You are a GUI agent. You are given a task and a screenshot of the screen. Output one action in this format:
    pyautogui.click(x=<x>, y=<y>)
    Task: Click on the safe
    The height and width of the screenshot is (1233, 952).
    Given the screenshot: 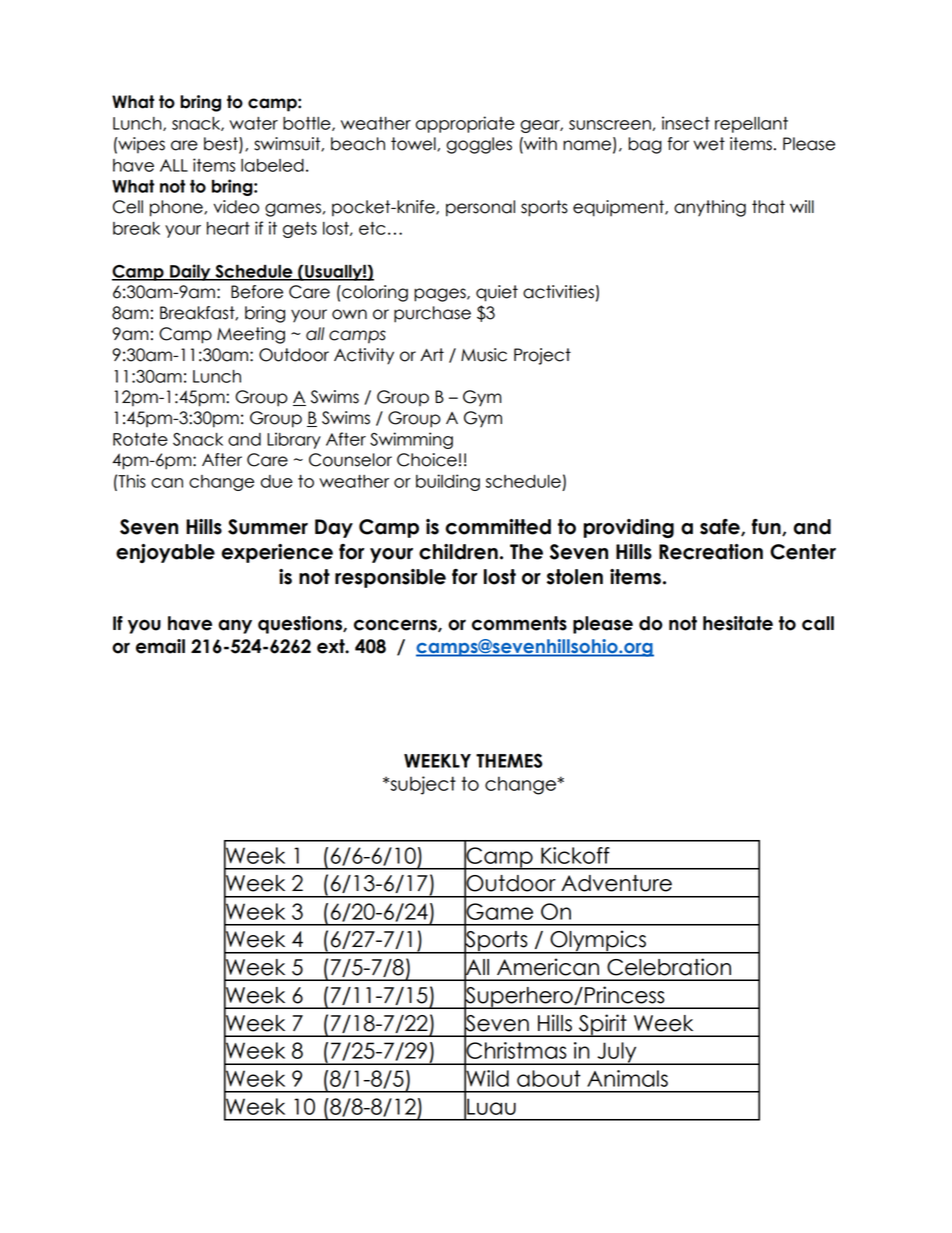 What is the action you would take?
    pyautogui.click(x=721, y=527)
